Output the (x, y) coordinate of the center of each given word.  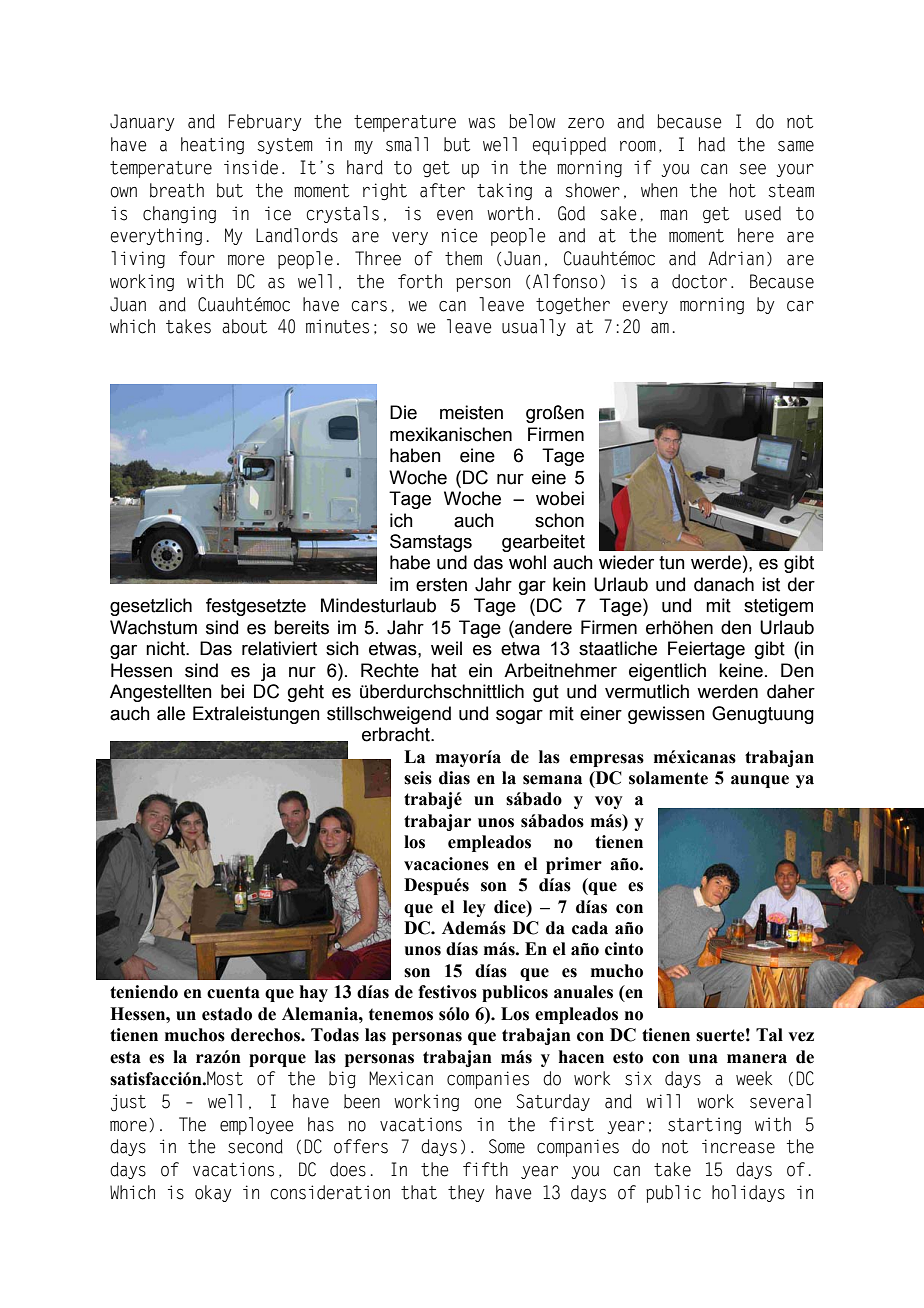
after (442, 190)
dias (454, 778)
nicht (167, 648)
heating (212, 145)
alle (171, 713)
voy (609, 802)
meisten (471, 412)
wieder (626, 562)
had (712, 144)
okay (213, 1193)
